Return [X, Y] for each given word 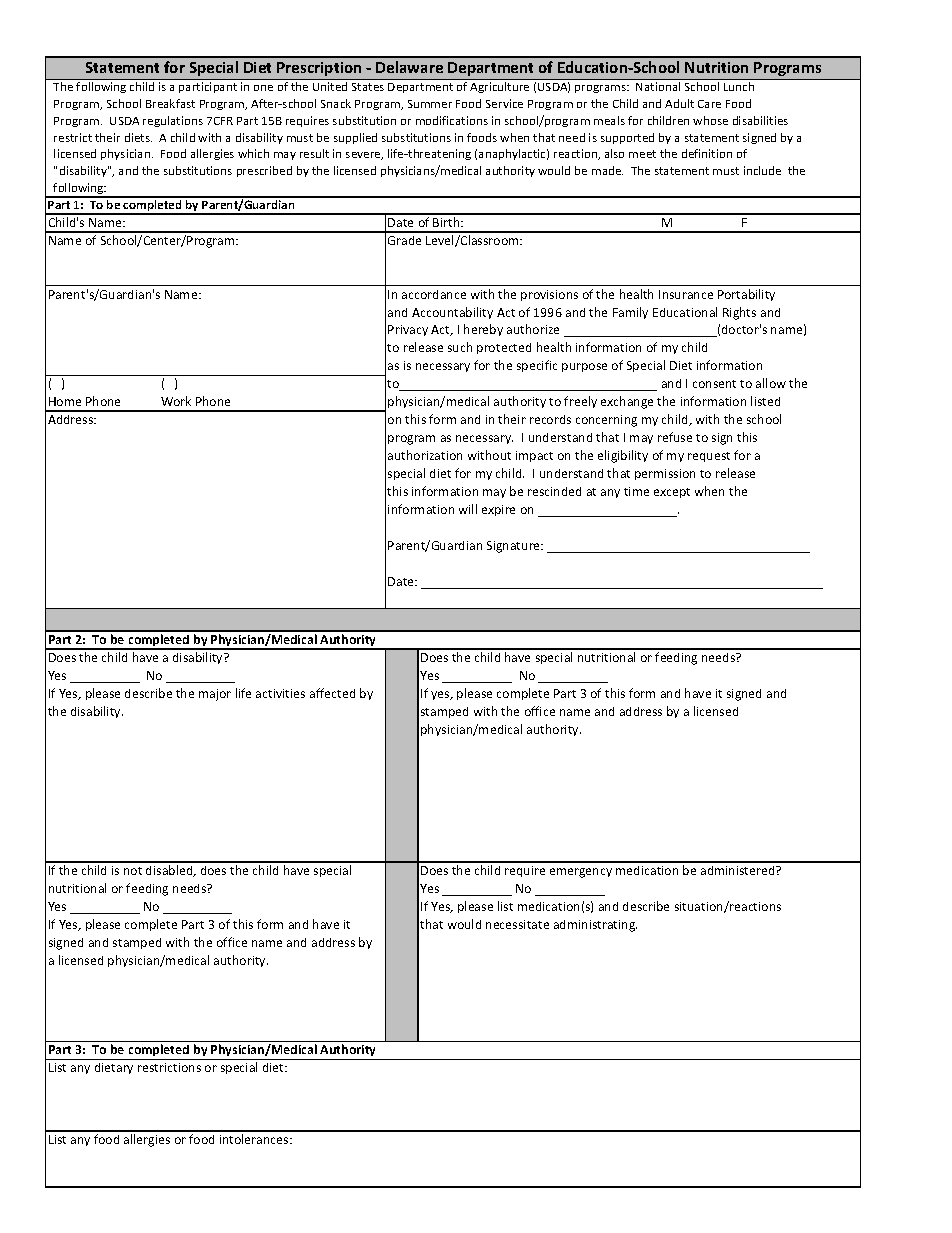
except [672, 493]
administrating [595, 926]
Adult [679, 103]
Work [176, 401]
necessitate [517, 924]
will [468, 509]
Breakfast [170, 103]
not [133, 871]
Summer [430, 104]
